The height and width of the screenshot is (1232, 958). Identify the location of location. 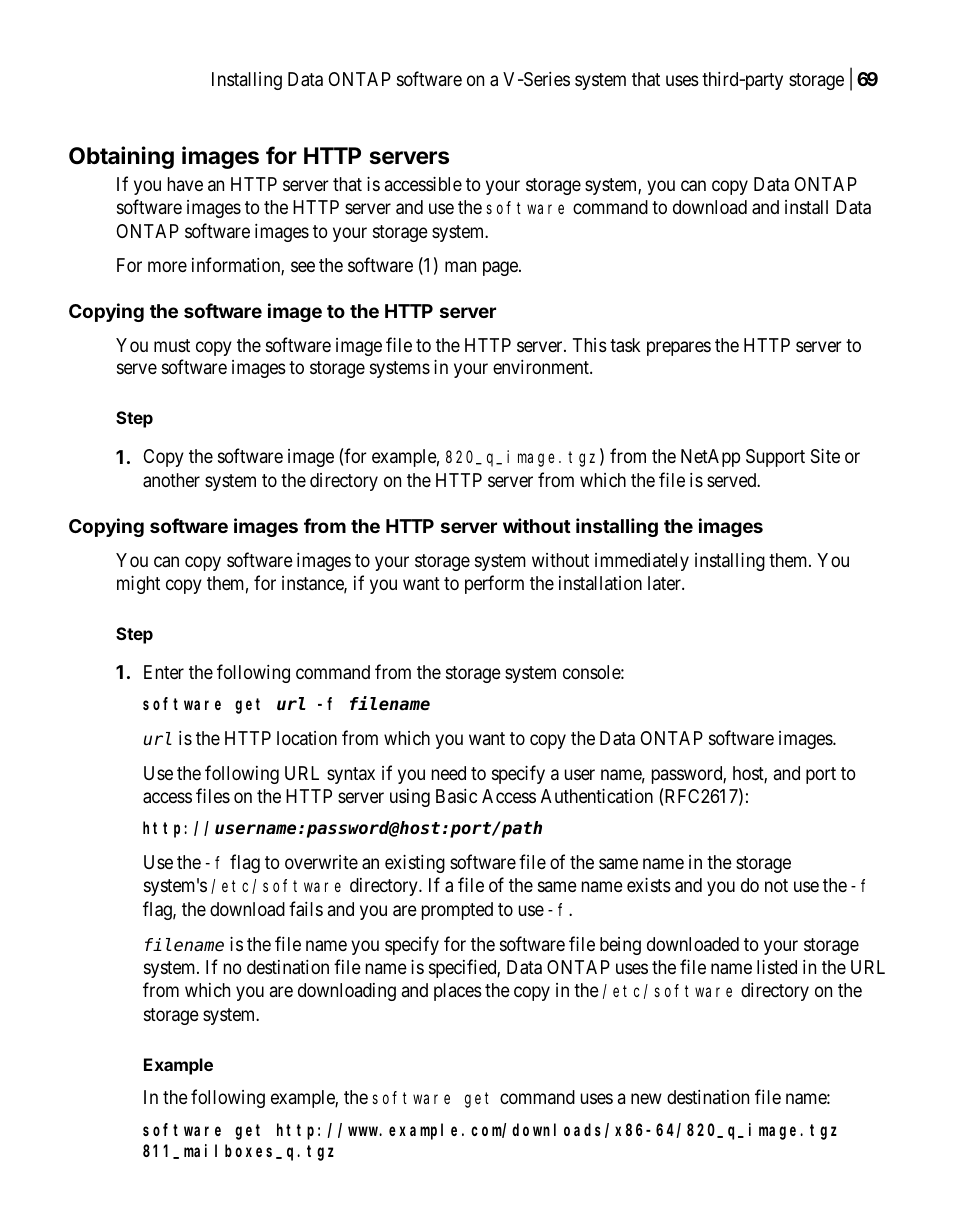
(307, 738).
